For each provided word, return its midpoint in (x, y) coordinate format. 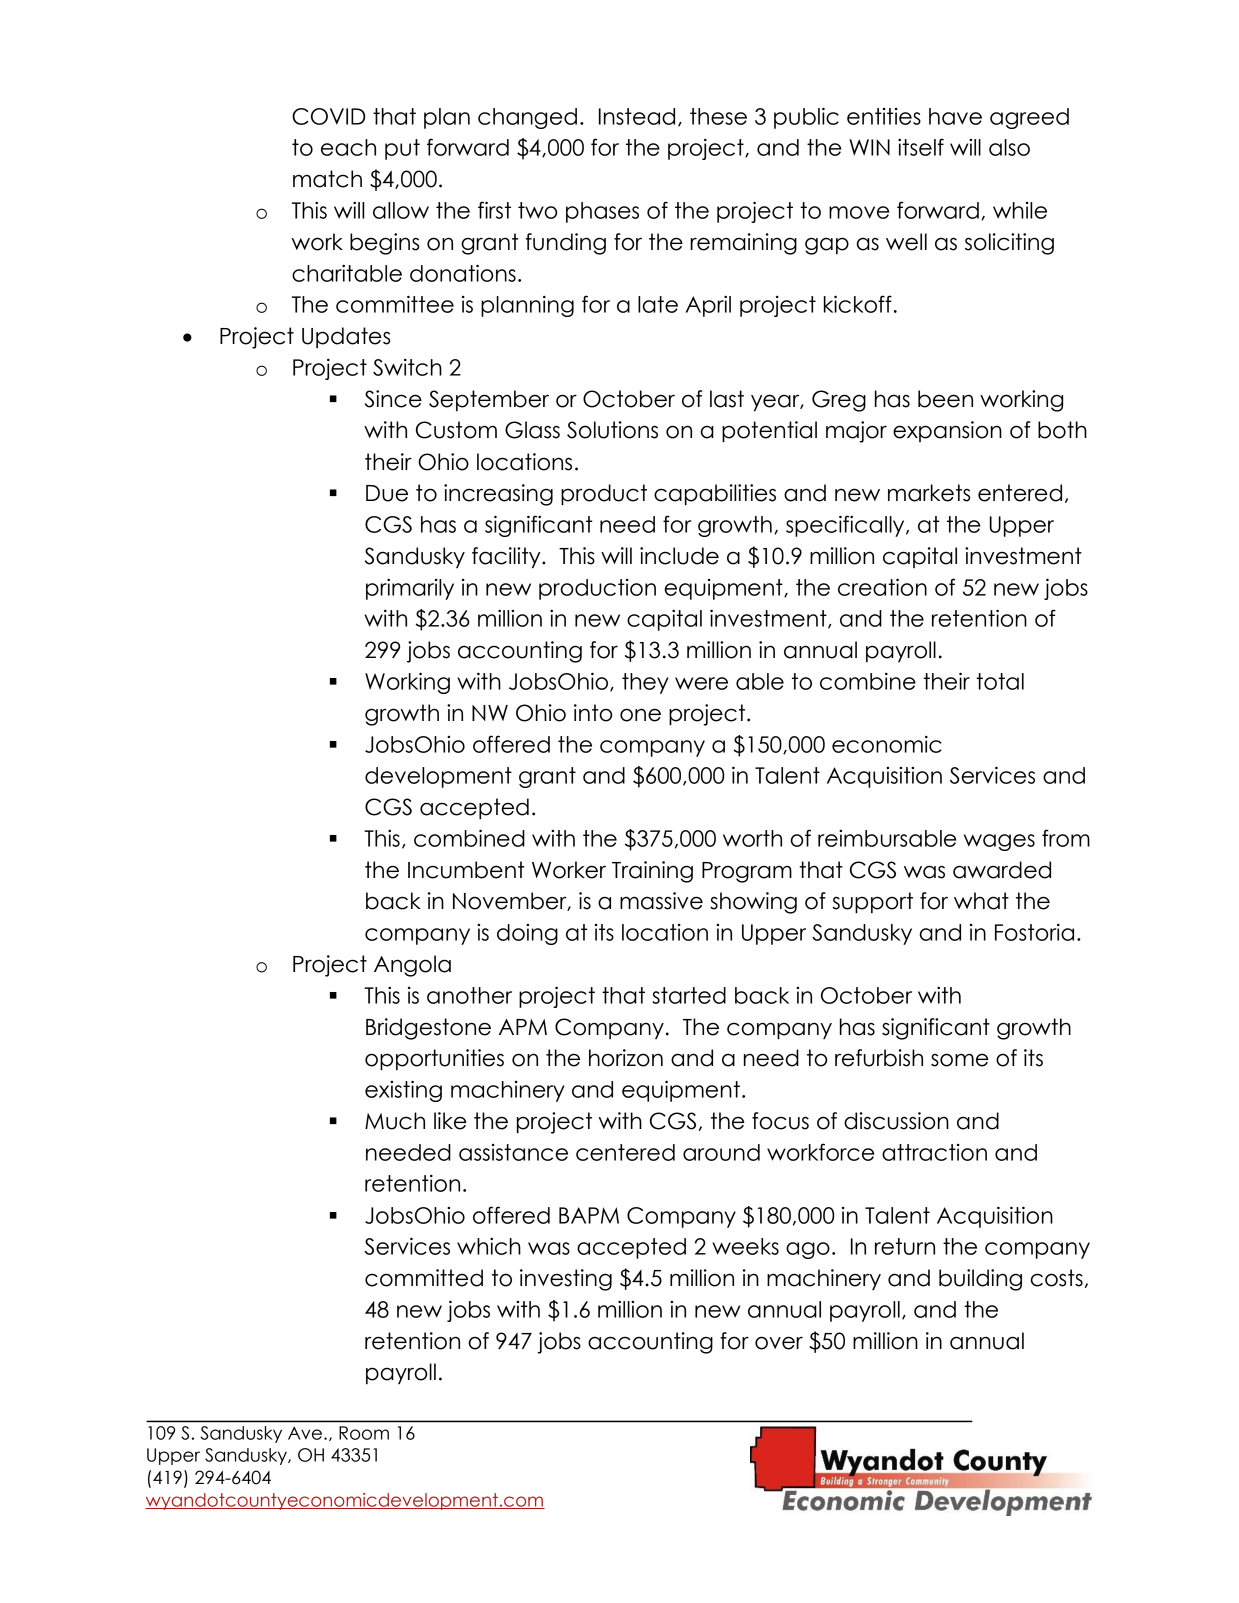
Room (364, 1433)
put (402, 149)
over (779, 1343)
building (980, 1280)
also (1009, 147)
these (718, 116)
